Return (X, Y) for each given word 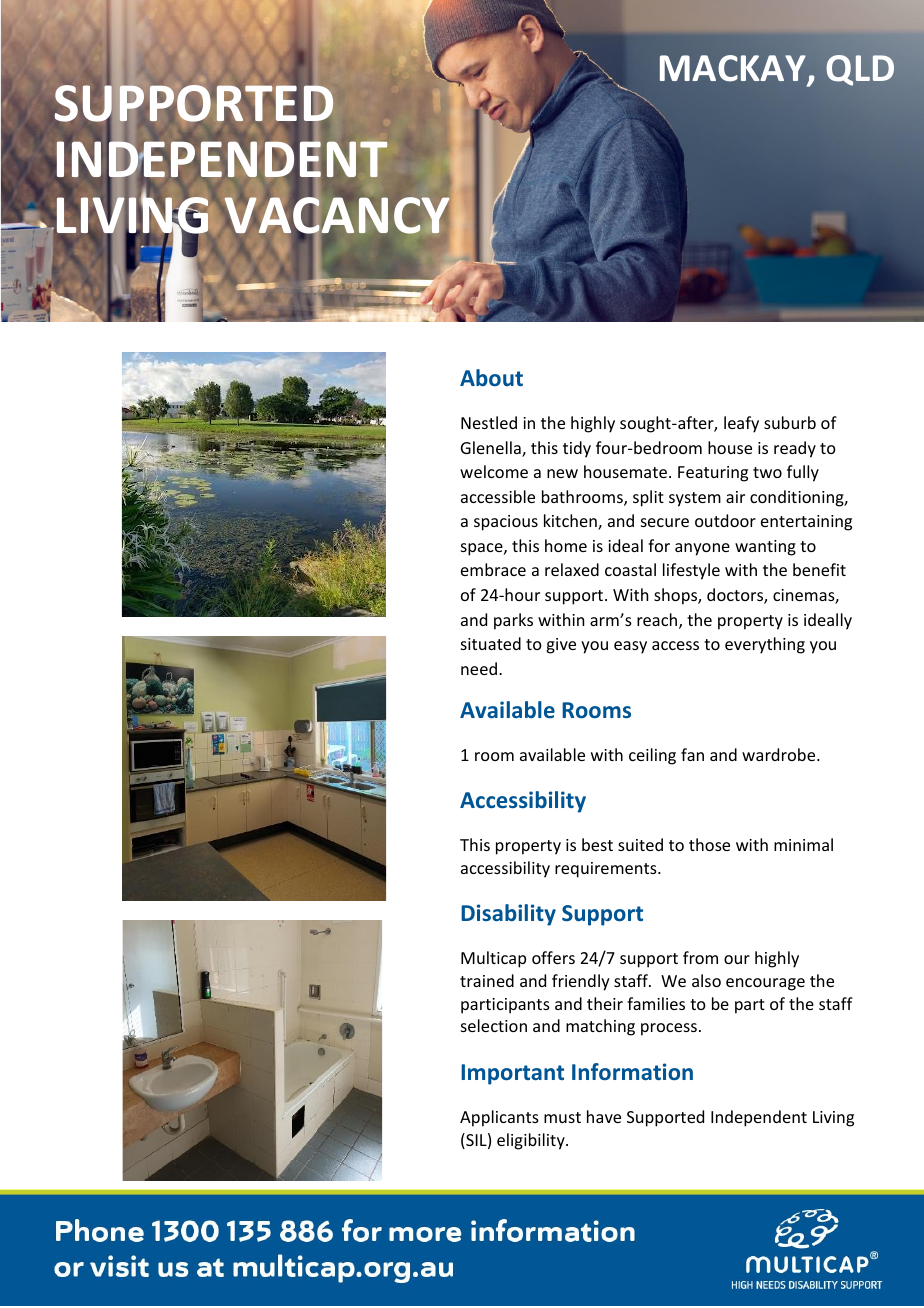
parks (513, 621)
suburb (790, 422)
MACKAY (734, 69)
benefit (819, 569)
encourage (765, 984)
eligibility (532, 1141)
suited (640, 844)
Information (632, 1071)
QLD (860, 70)
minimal (803, 844)
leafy (741, 424)
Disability (508, 915)
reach (658, 621)
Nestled (489, 422)
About (491, 377)
